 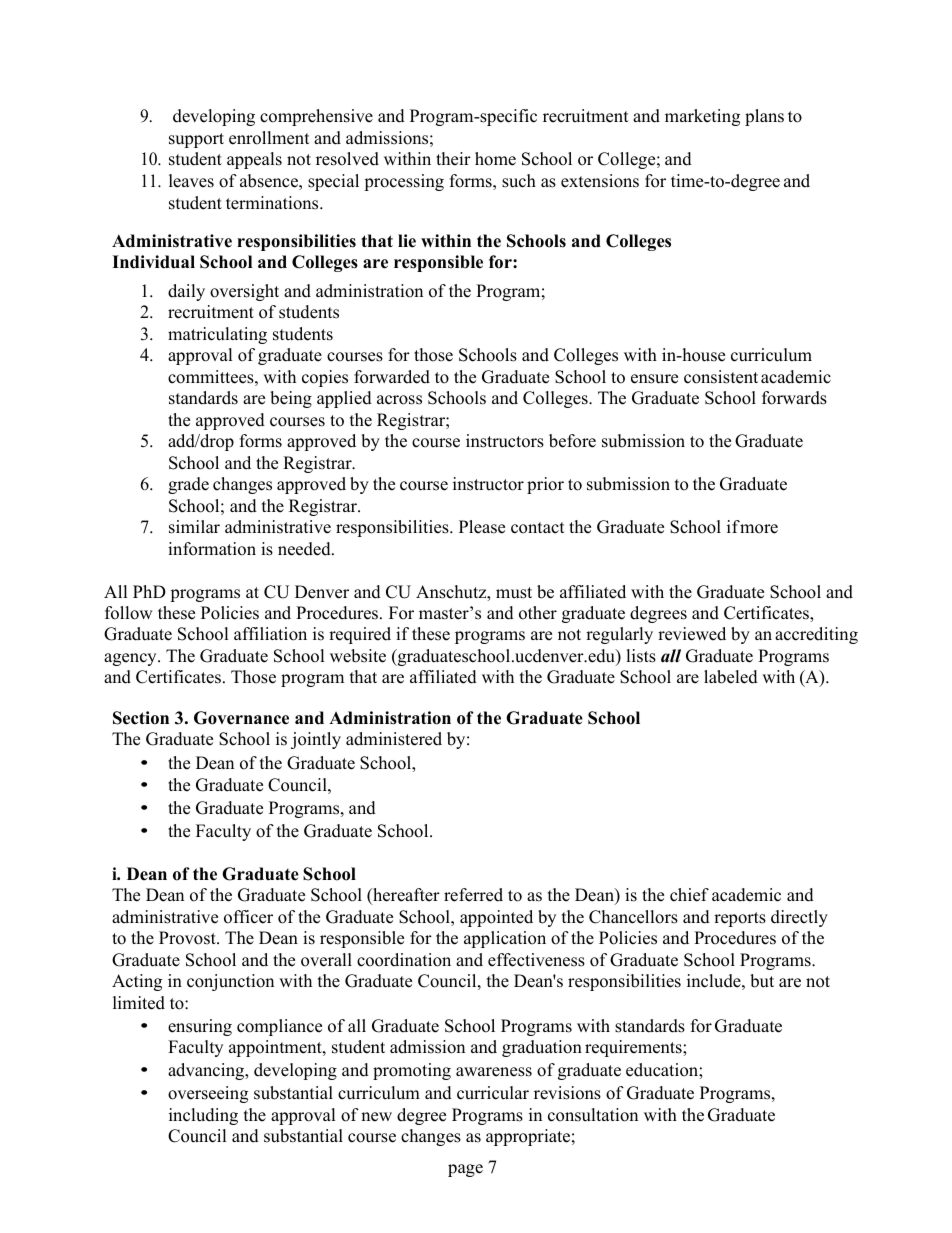 What do you see at coordinates (465, 1170) in the document?
I see `page` at bounding box center [465, 1170].
